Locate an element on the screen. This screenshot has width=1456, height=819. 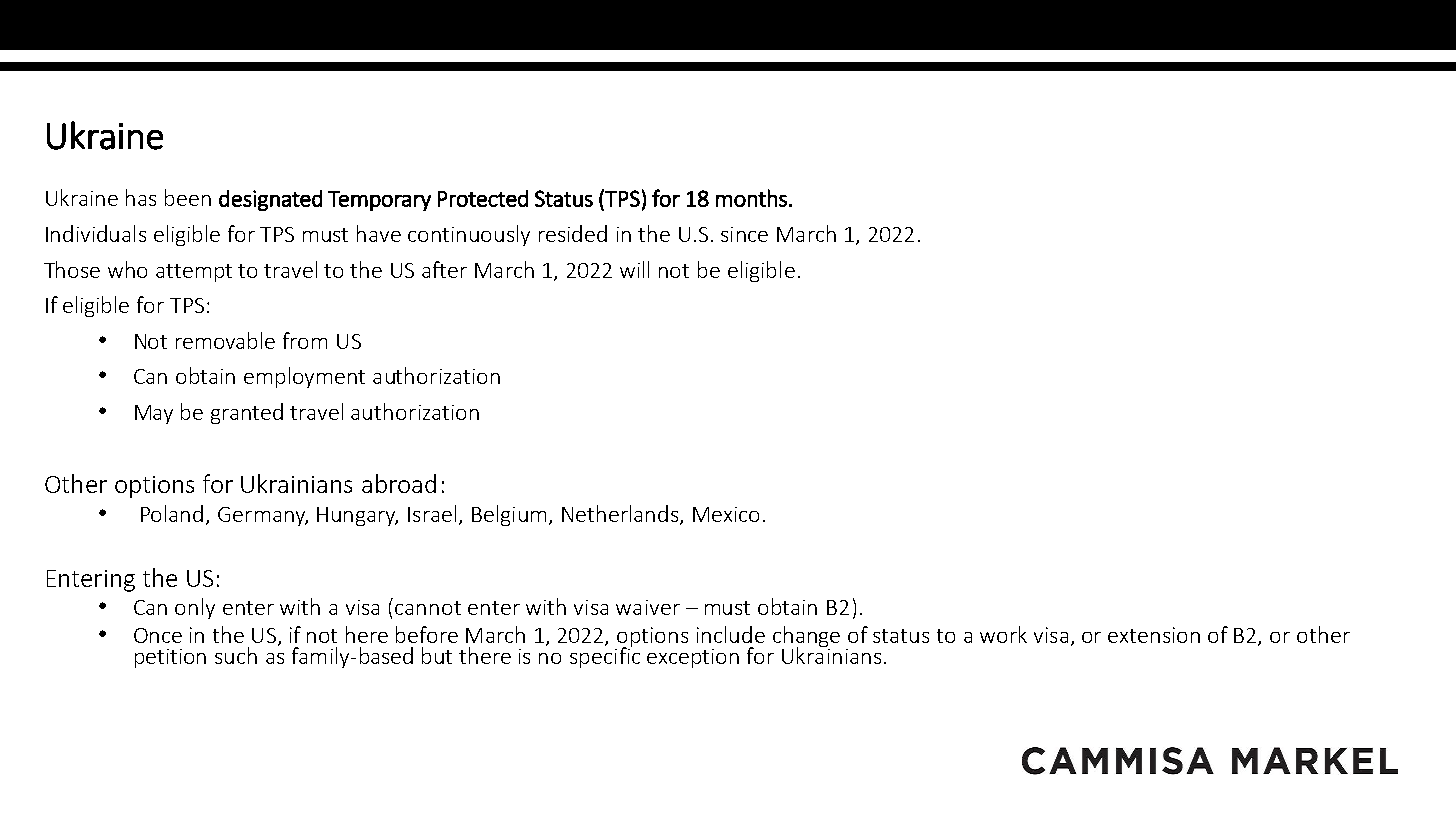
Netherlands is located at coordinates (621, 514).
